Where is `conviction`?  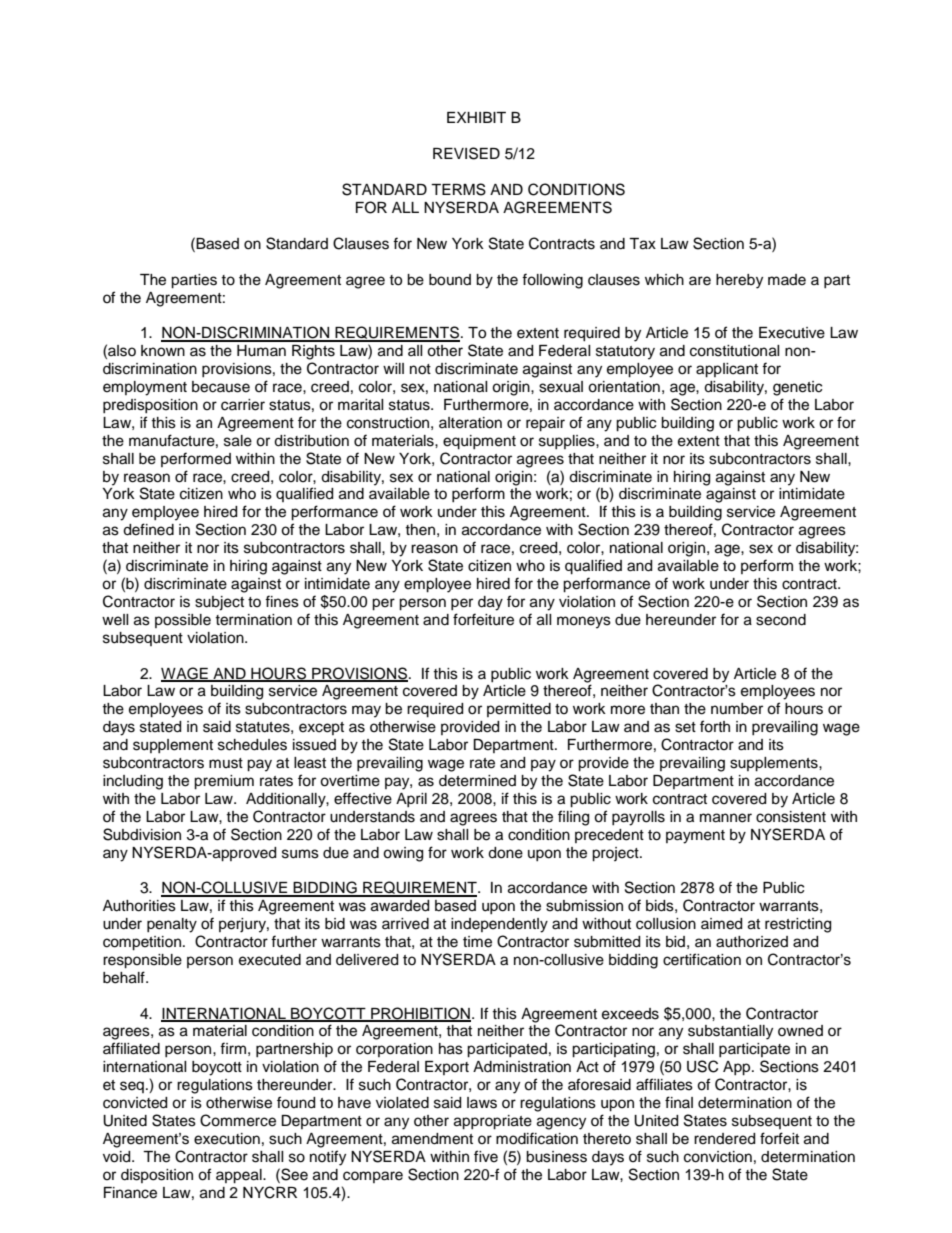 conviction is located at coordinates (718, 1157).
